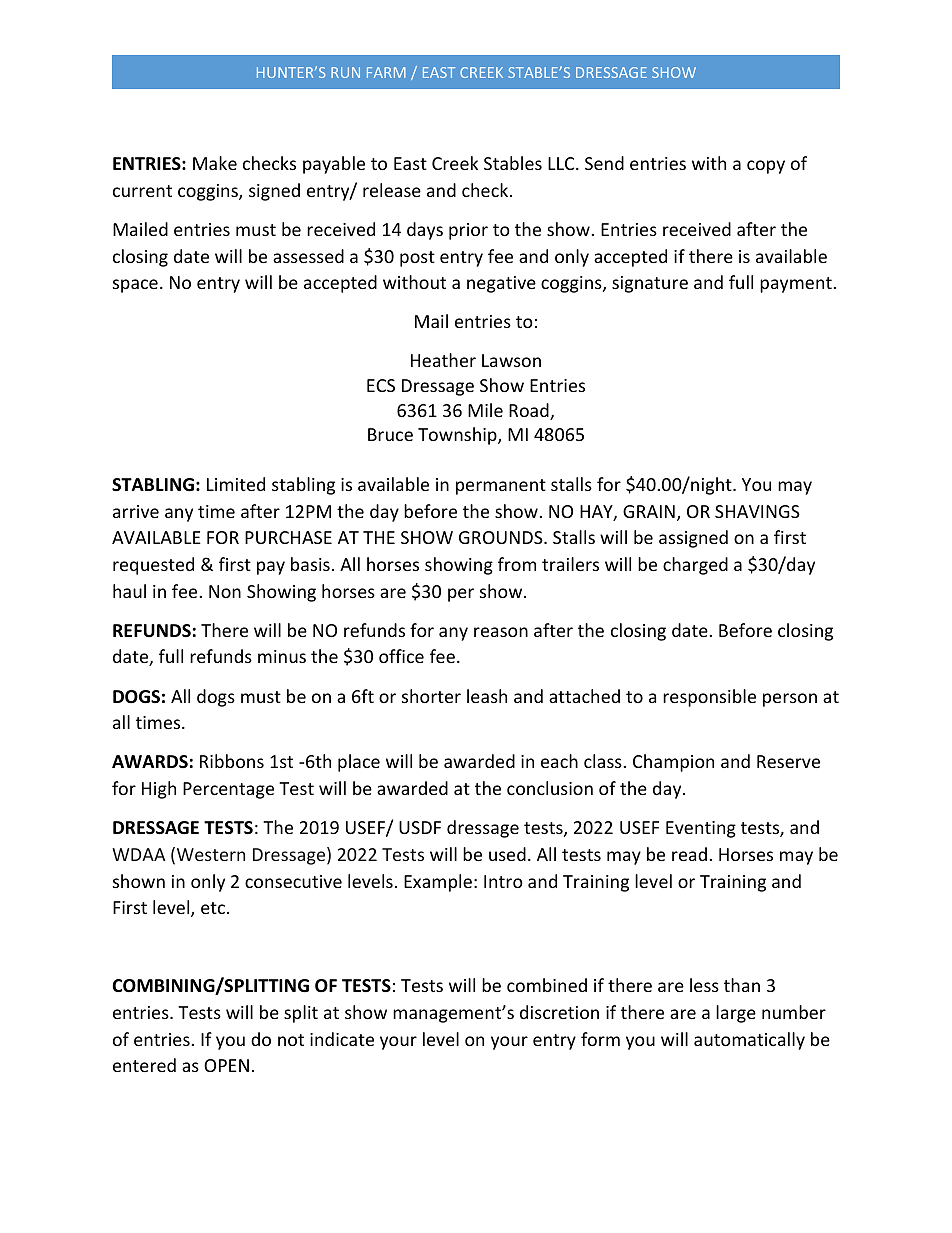 This screenshot has width=952, height=1233. What do you see at coordinates (709, 698) in the screenshot?
I see `responsible` at bounding box center [709, 698].
